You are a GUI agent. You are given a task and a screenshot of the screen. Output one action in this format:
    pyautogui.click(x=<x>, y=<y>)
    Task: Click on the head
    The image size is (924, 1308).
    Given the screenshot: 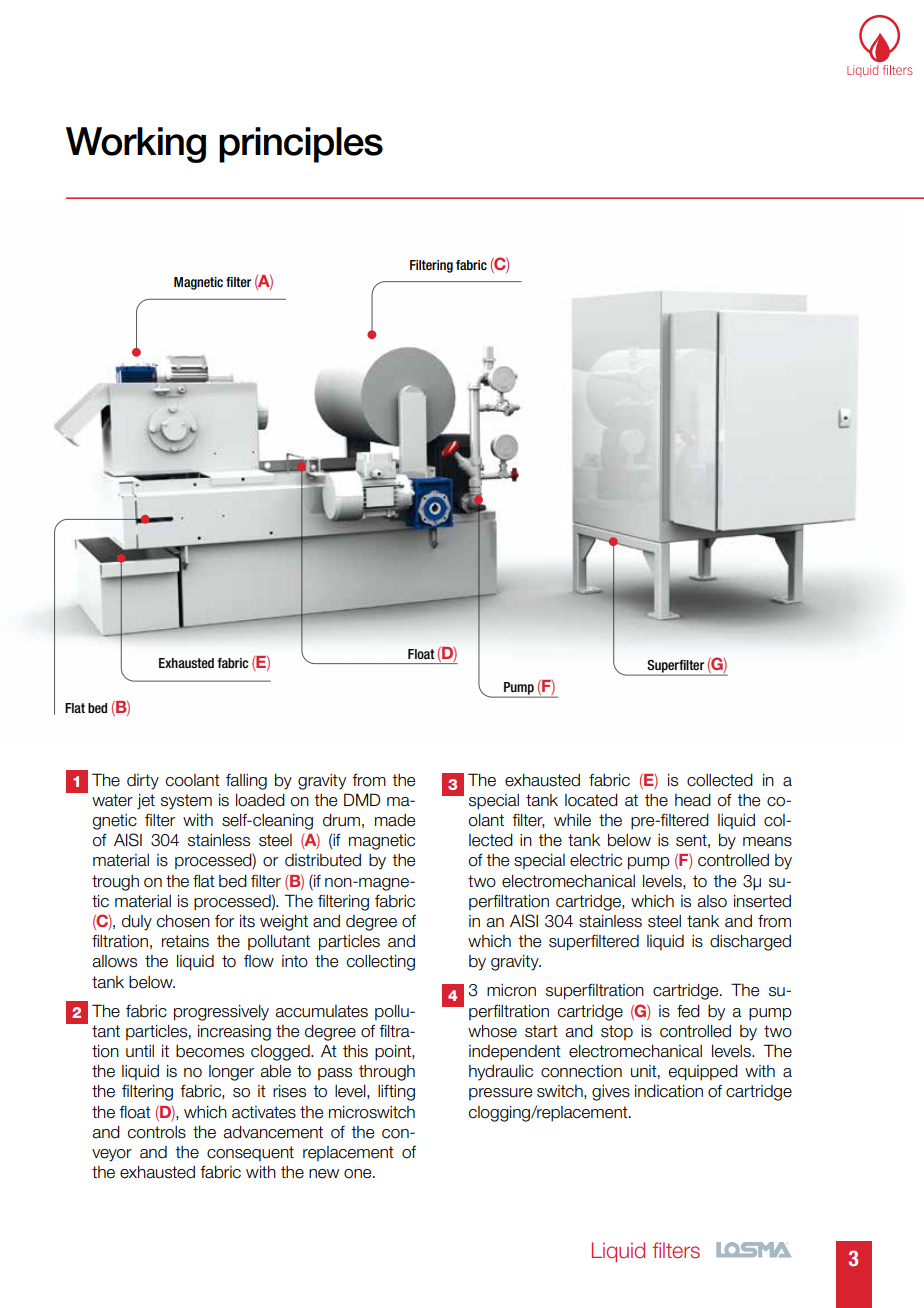 What is the action you would take?
    pyautogui.click(x=693, y=800)
